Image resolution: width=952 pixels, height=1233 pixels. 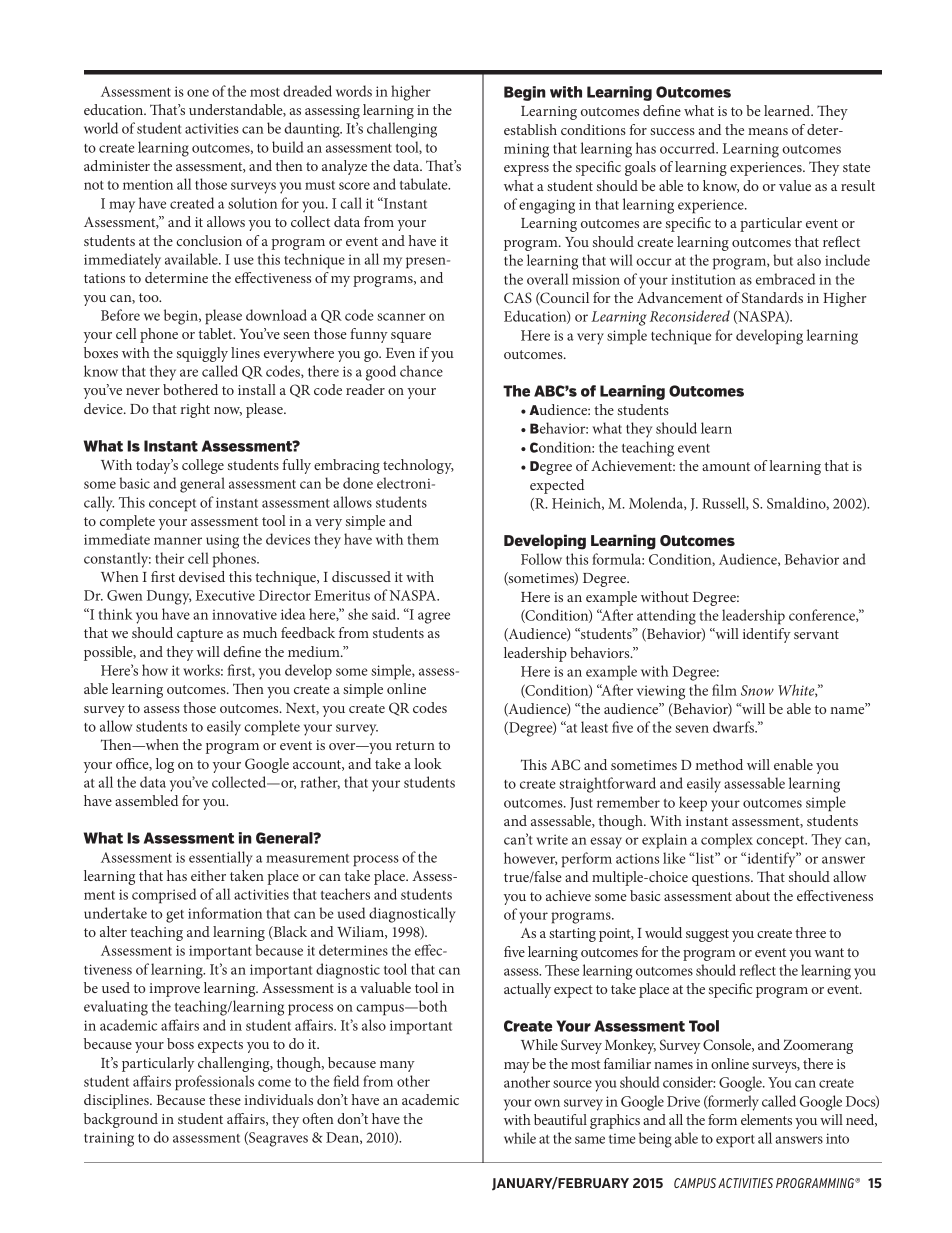 What do you see at coordinates (423, 539) in the image?
I see `them` at bounding box center [423, 539].
